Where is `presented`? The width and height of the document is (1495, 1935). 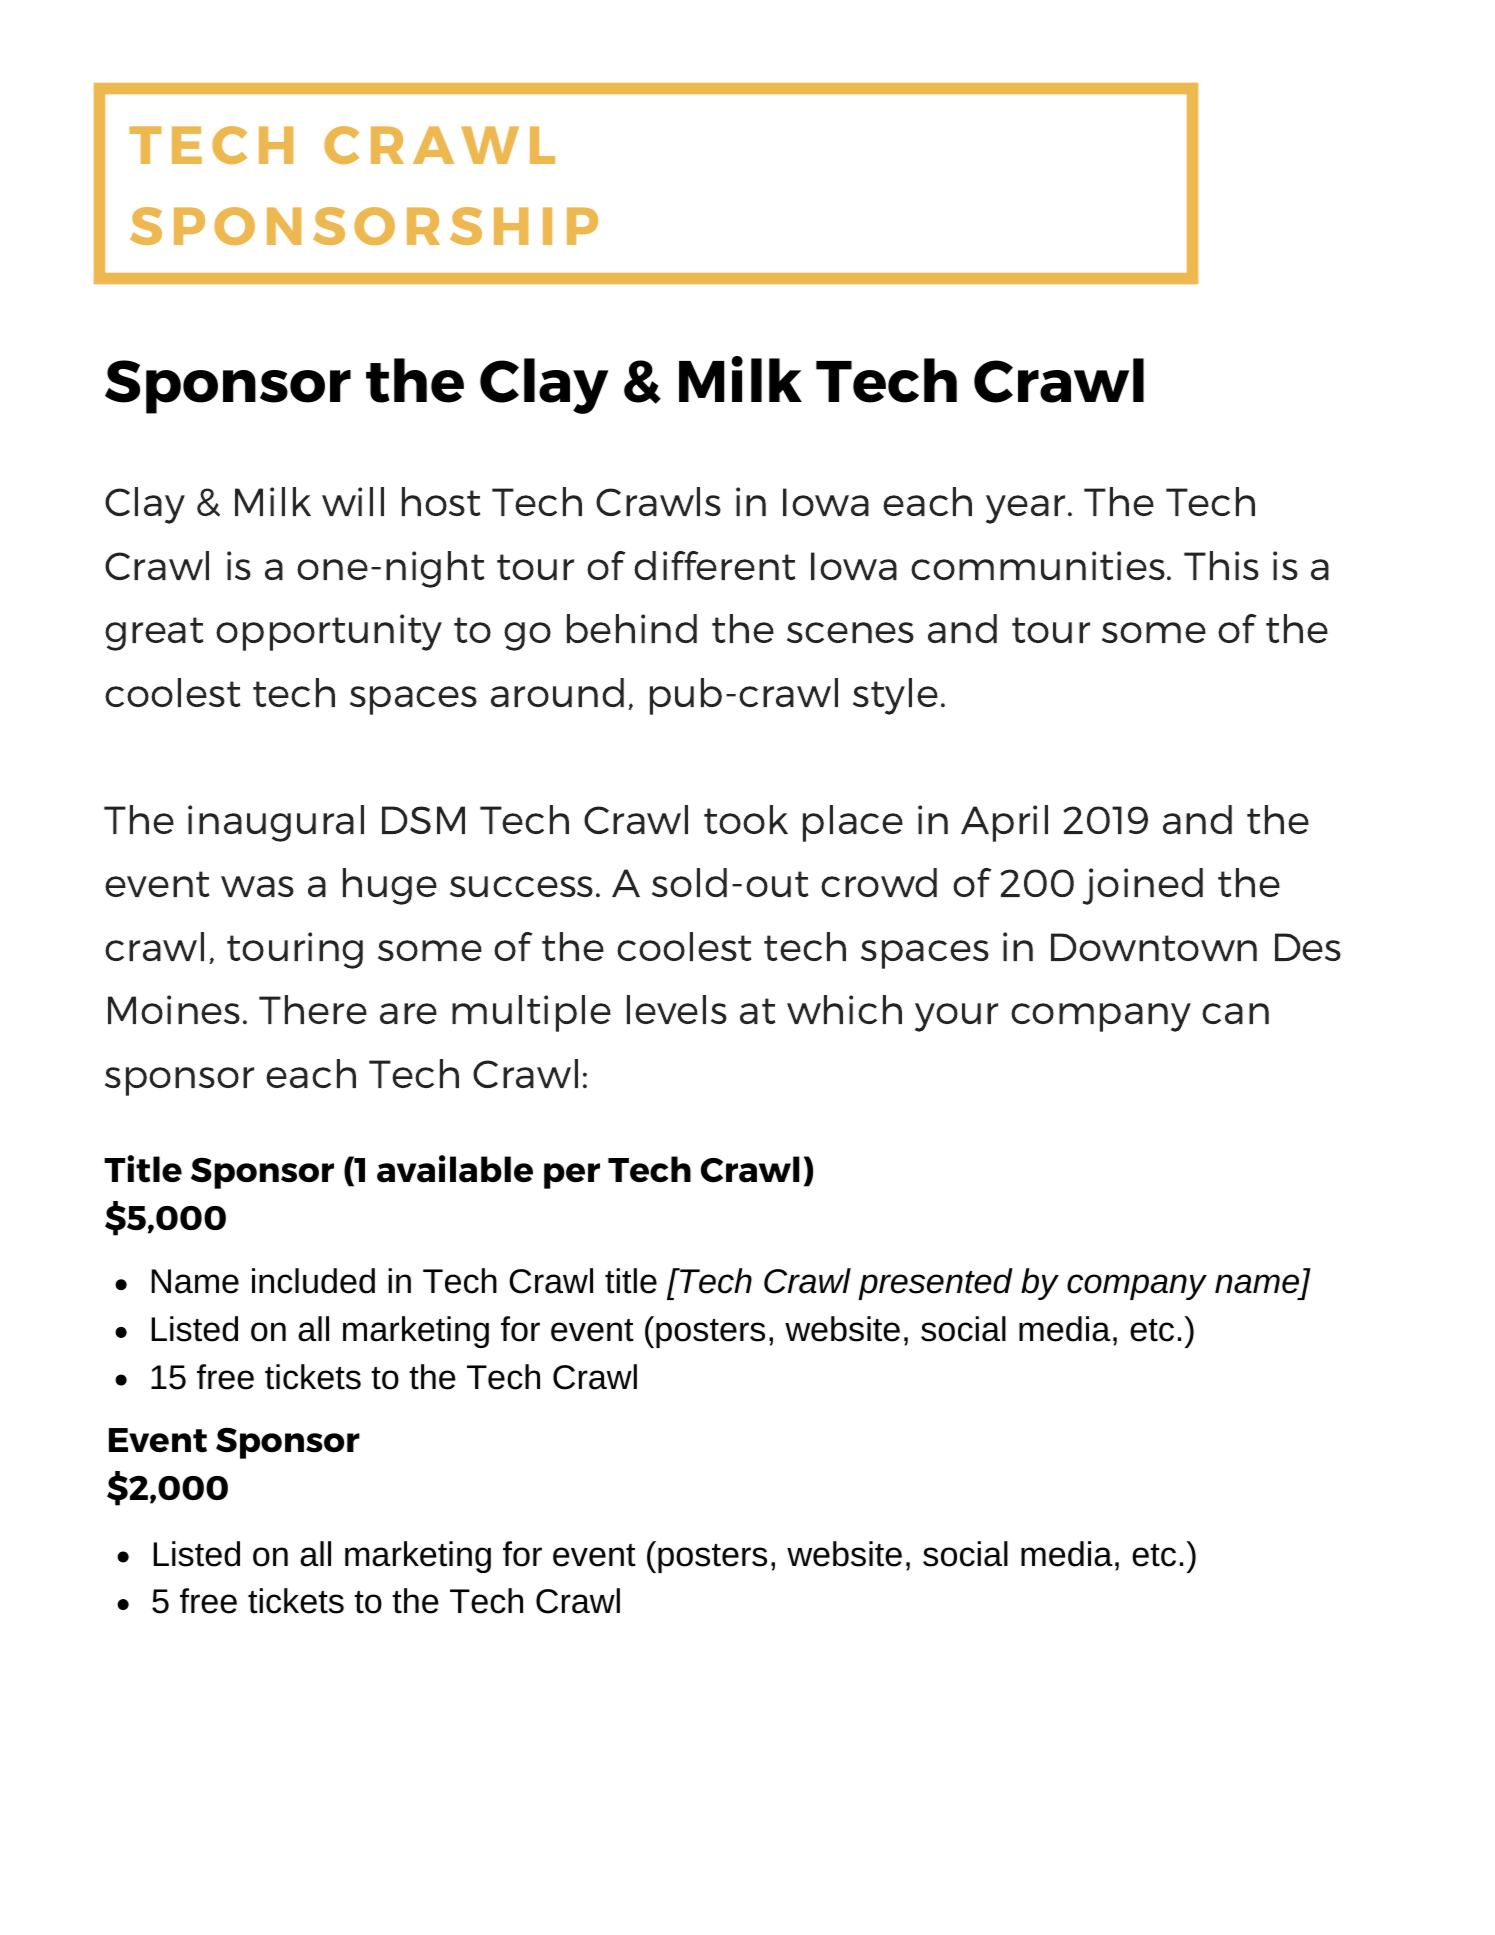 presented is located at coordinates (935, 1284).
